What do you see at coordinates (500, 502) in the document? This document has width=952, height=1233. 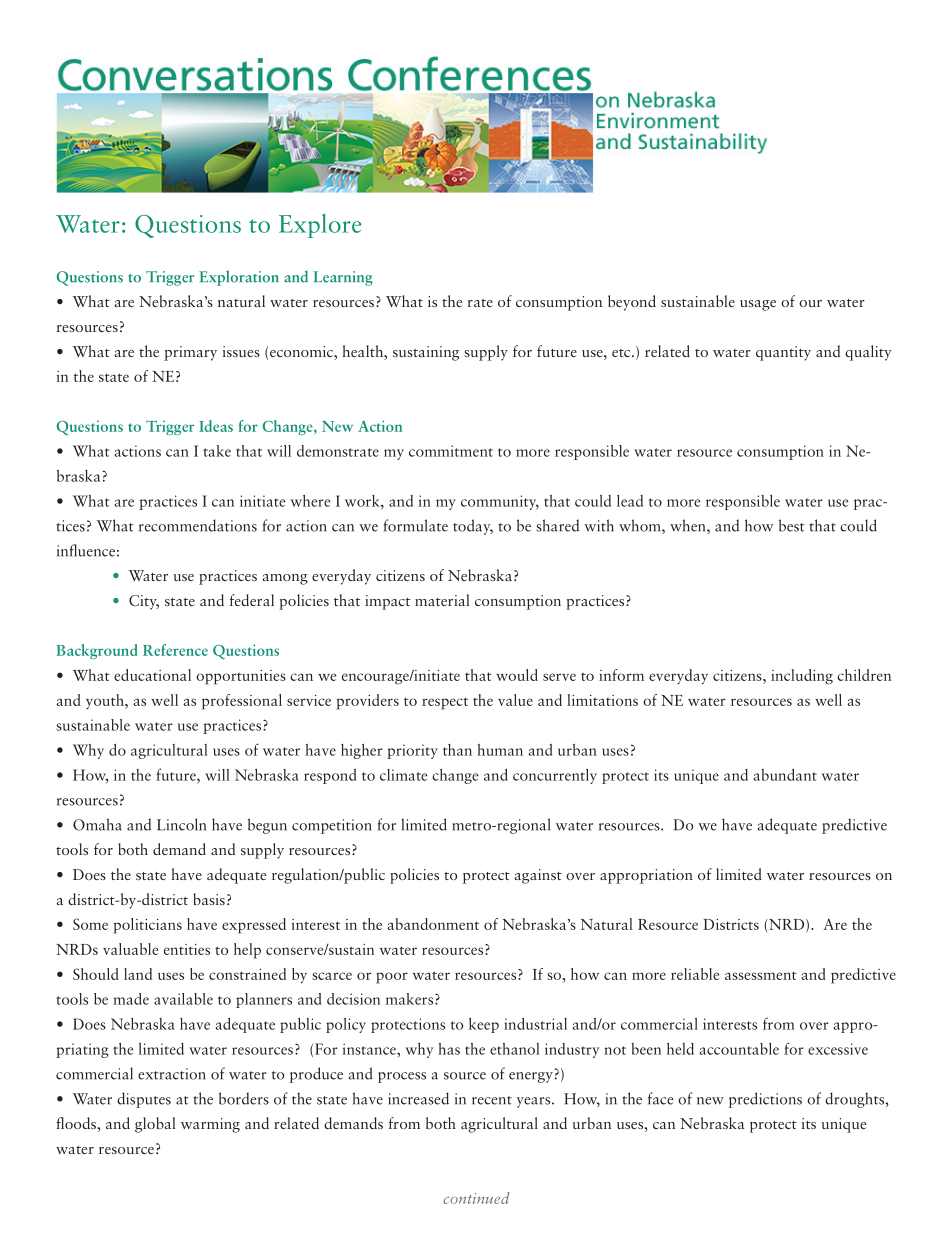 I see `community` at bounding box center [500, 502].
